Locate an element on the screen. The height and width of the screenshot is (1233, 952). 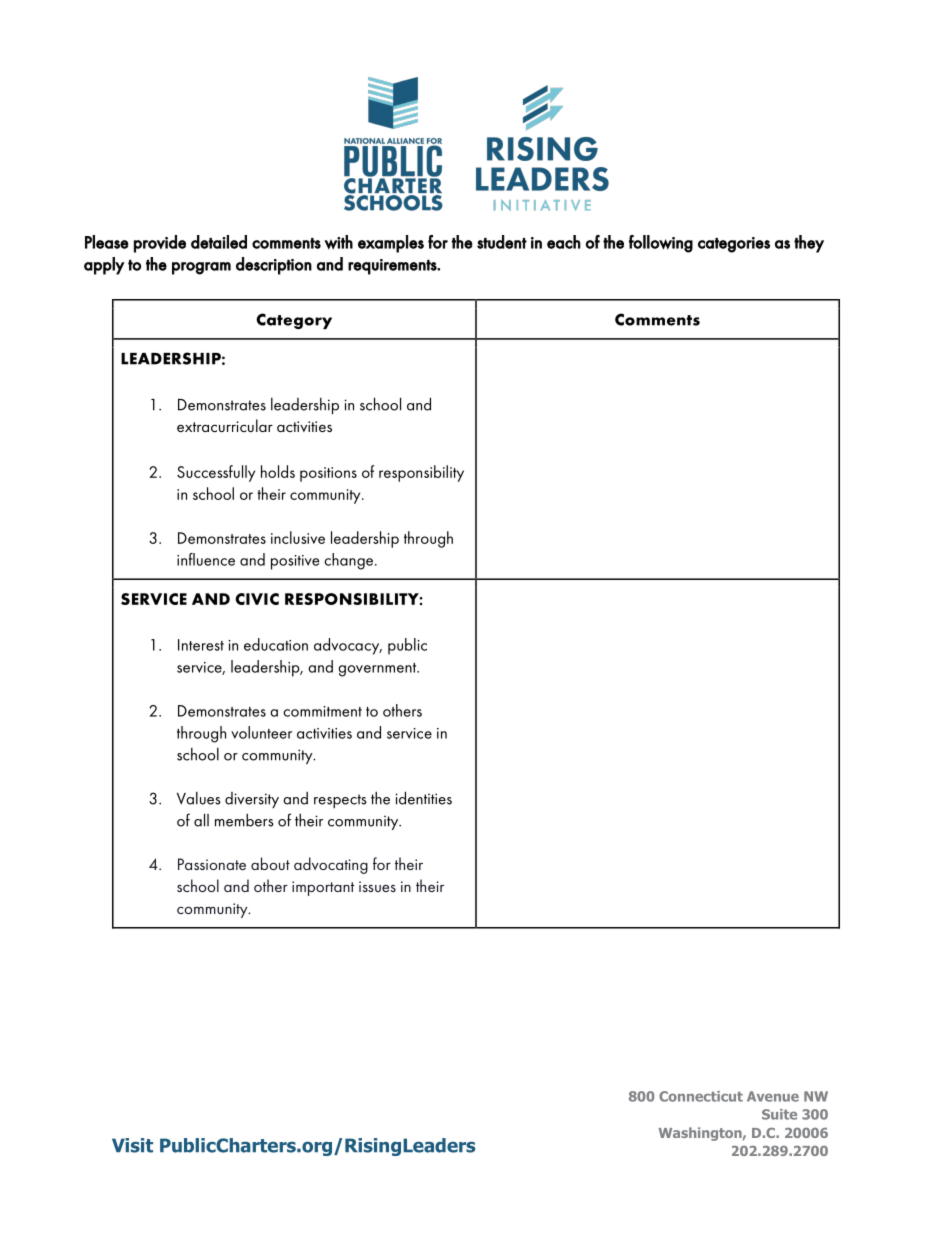
government is located at coordinates (378, 670).
